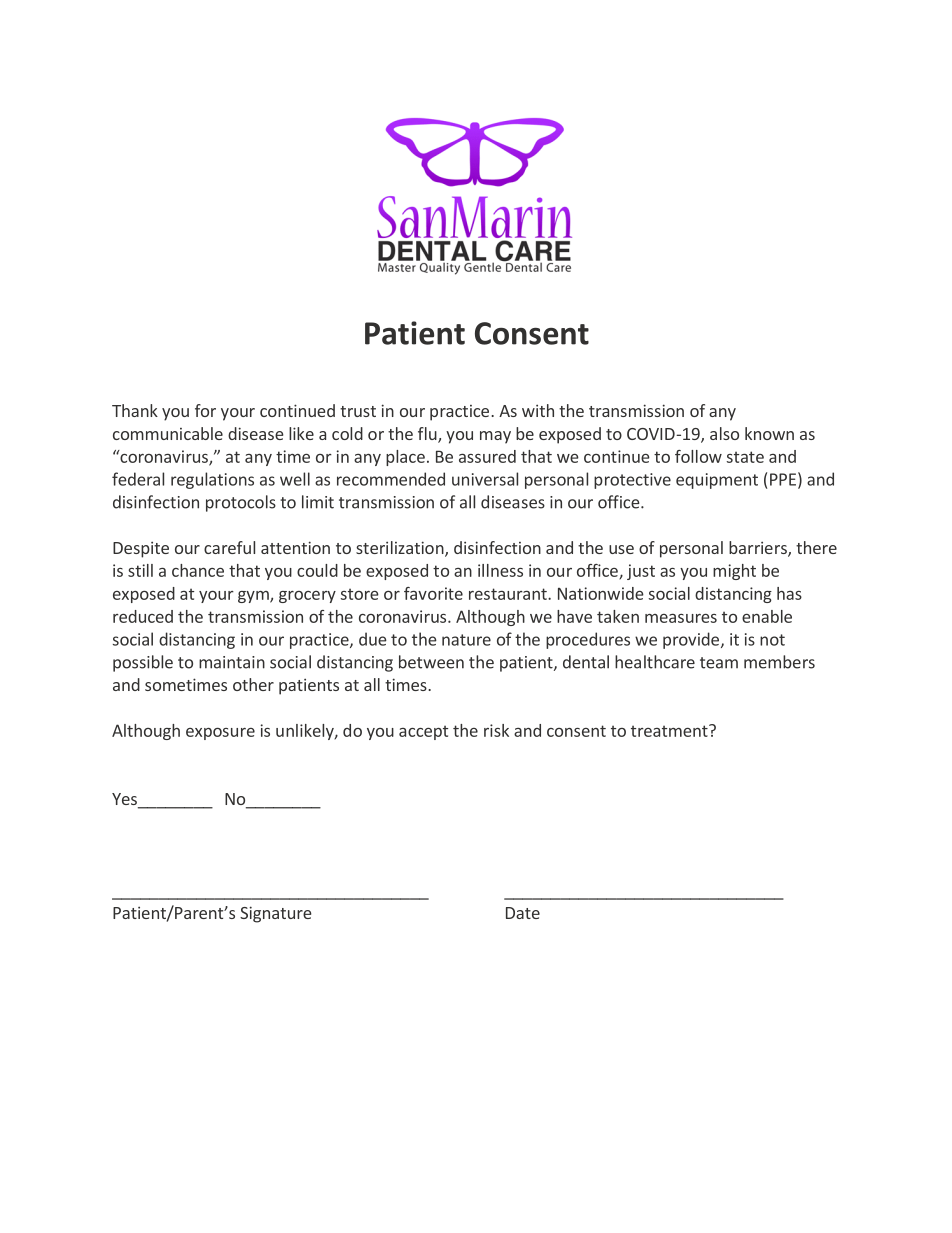 This screenshot has height=1233, width=952. What do you see at coordinates (431, 662) in the screenshot?
I see `between` at bounding box center [431, 662].
